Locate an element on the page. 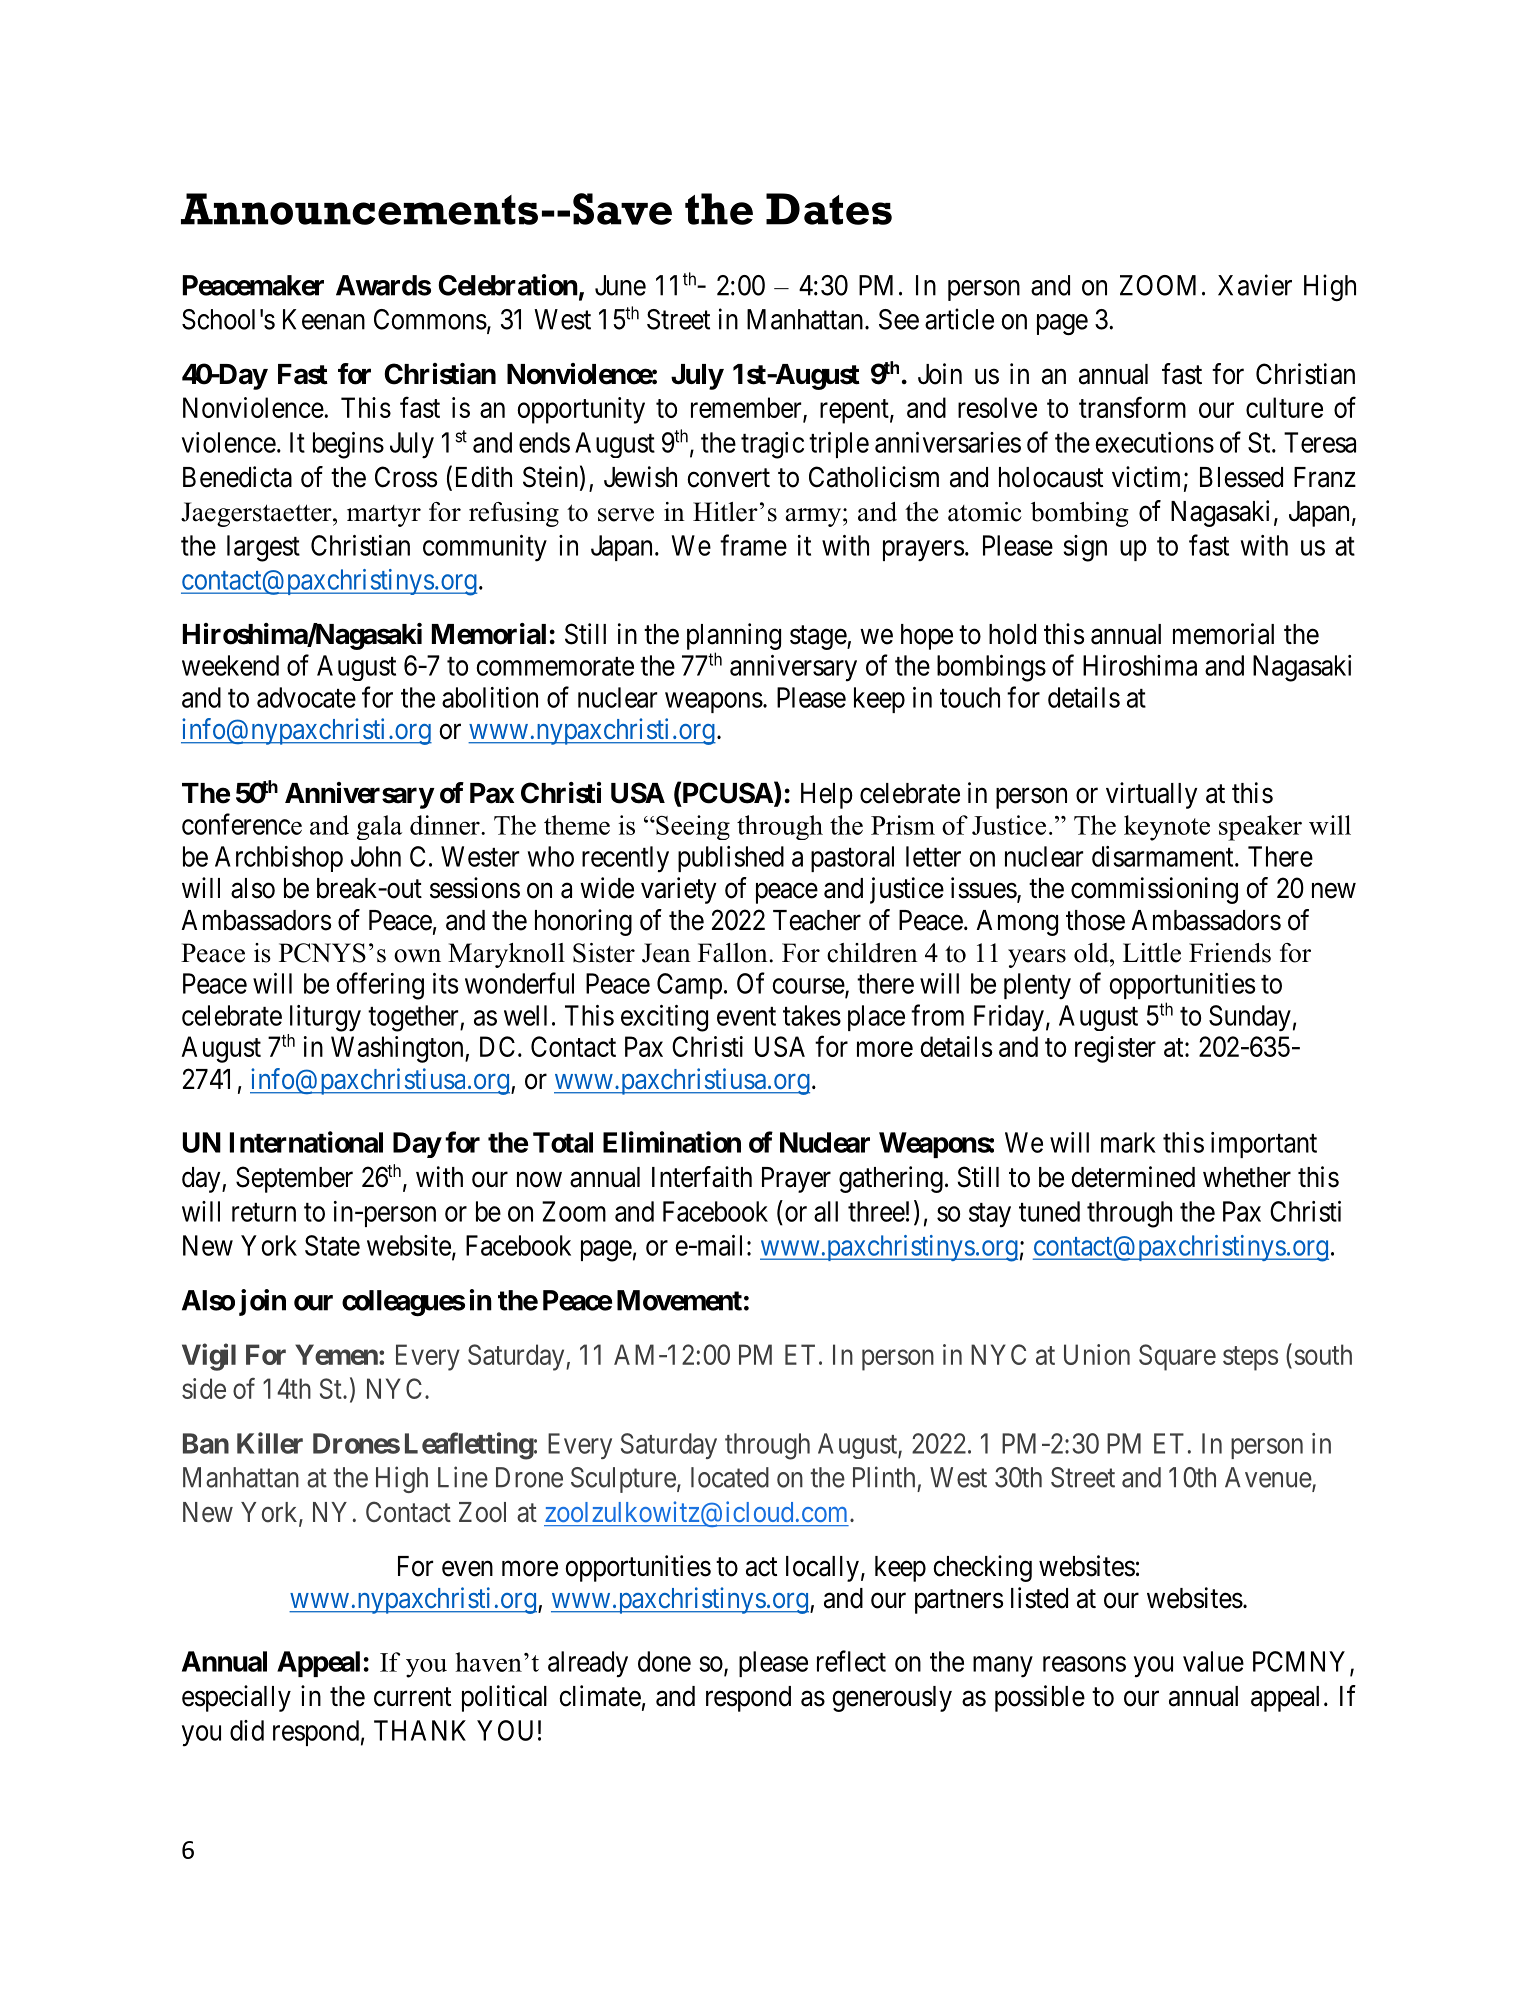 This image has height=1990, width=1537. Dates is located at coordinates (829, 209).
